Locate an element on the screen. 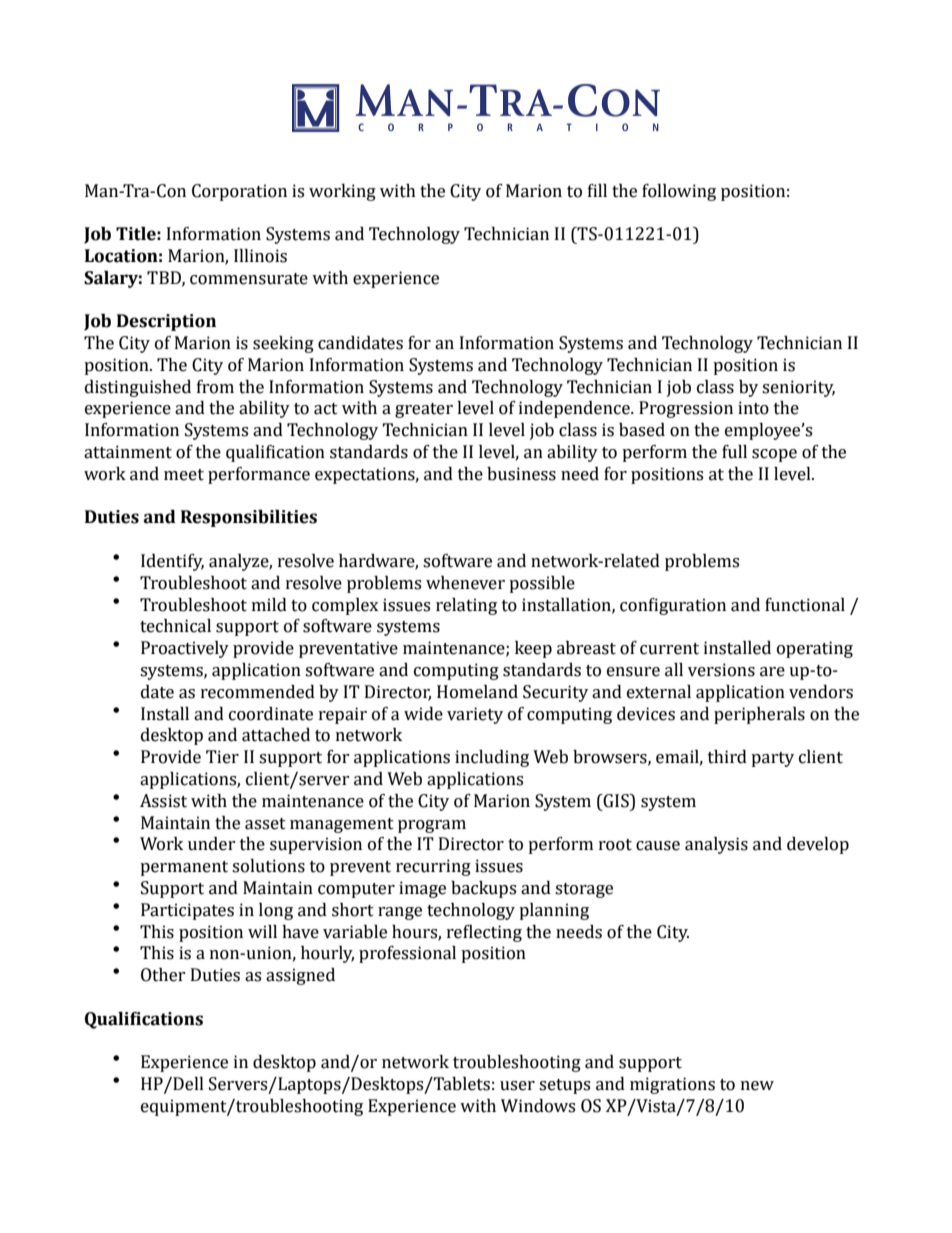 The width and height of the screenshot is (952, 1233). new is located at coordinates (757, 1086).
